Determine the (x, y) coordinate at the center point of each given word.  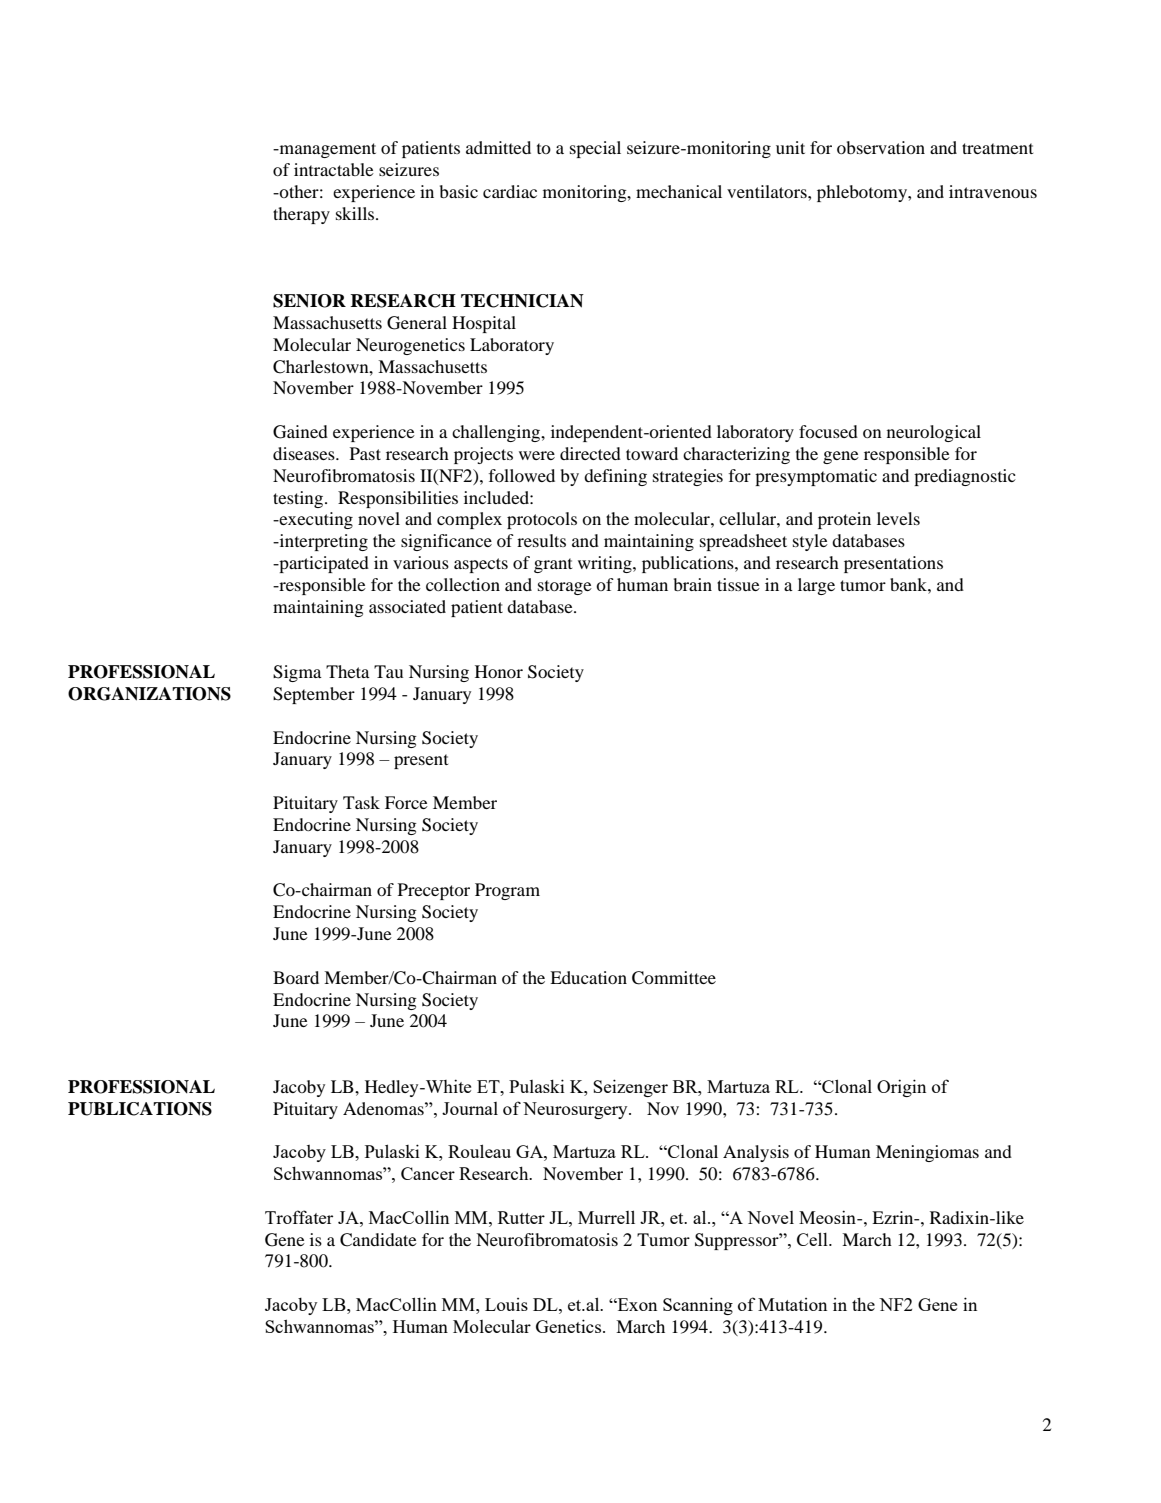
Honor (499, 671)
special (595, 149)
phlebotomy (863, 193)
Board (296, 977)
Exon (636, 1304)
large (816, 586)
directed (590, 453)
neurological (934, 433)
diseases (305, 453)
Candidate (378, 1240)
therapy (301, 215)
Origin (901, 1088)
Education (588, 977)
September (314, 695)
